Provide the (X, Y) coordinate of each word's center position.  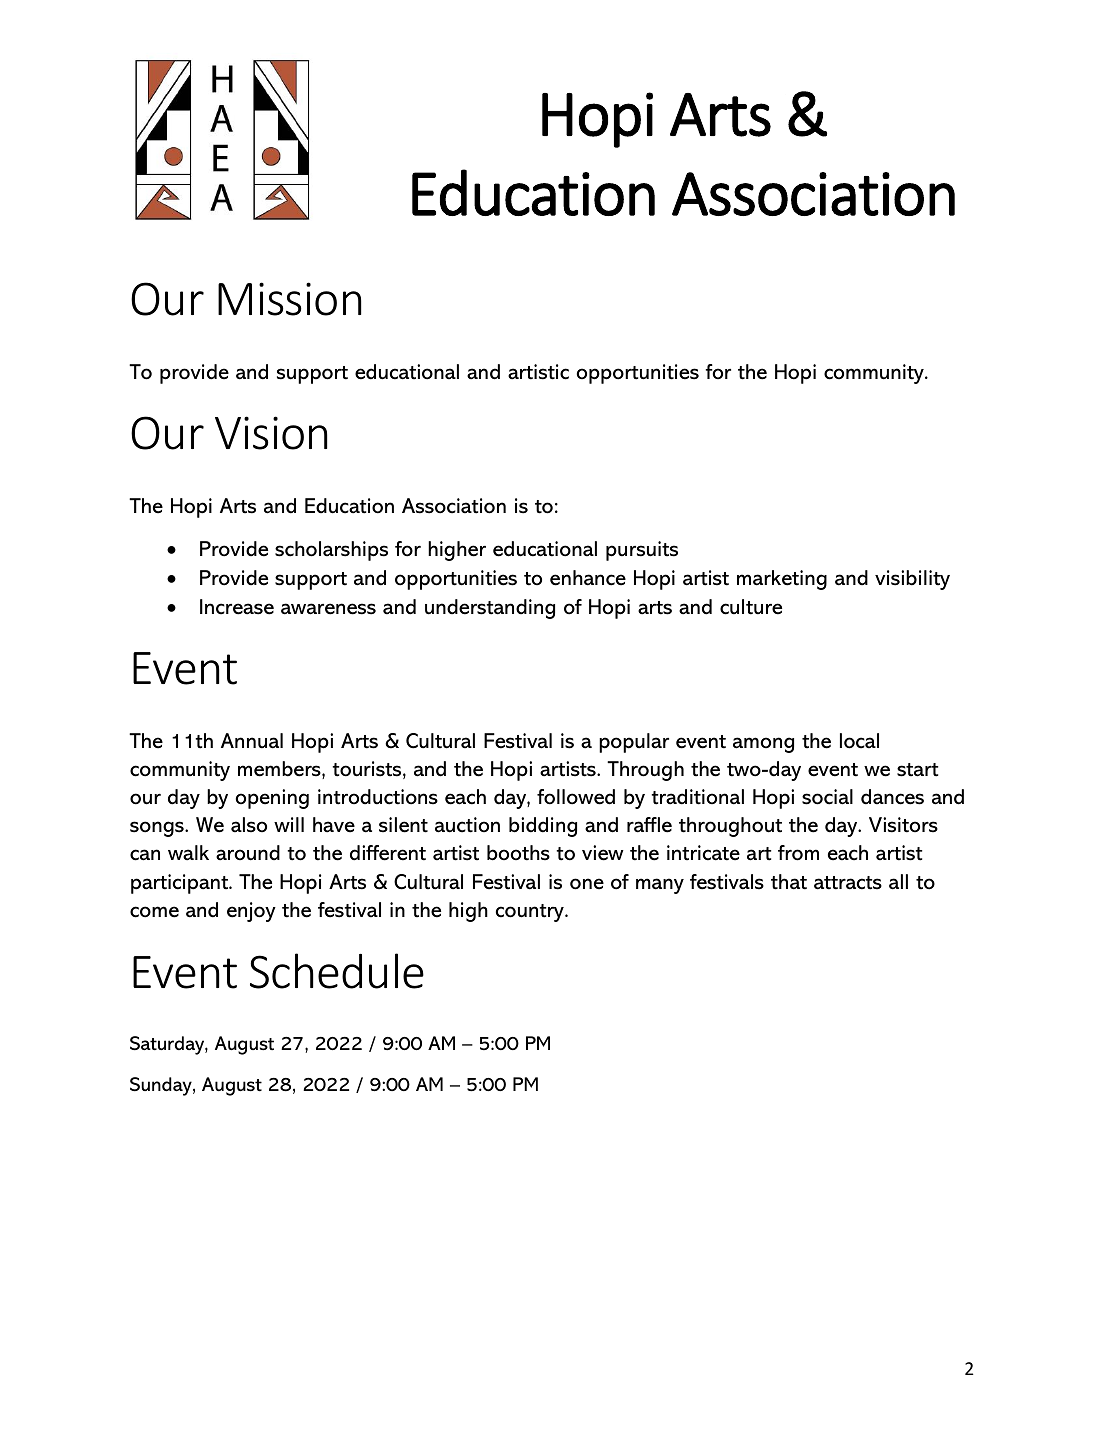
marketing (782, 580)
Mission (289, 299)
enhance (588, 578)
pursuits (642, 551)
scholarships (331, 551)
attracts (848, 883)
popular (634, 743)
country (531, 913)
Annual (252, 741)
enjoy (251, 912)
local (859, 741)
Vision (271, 433)
